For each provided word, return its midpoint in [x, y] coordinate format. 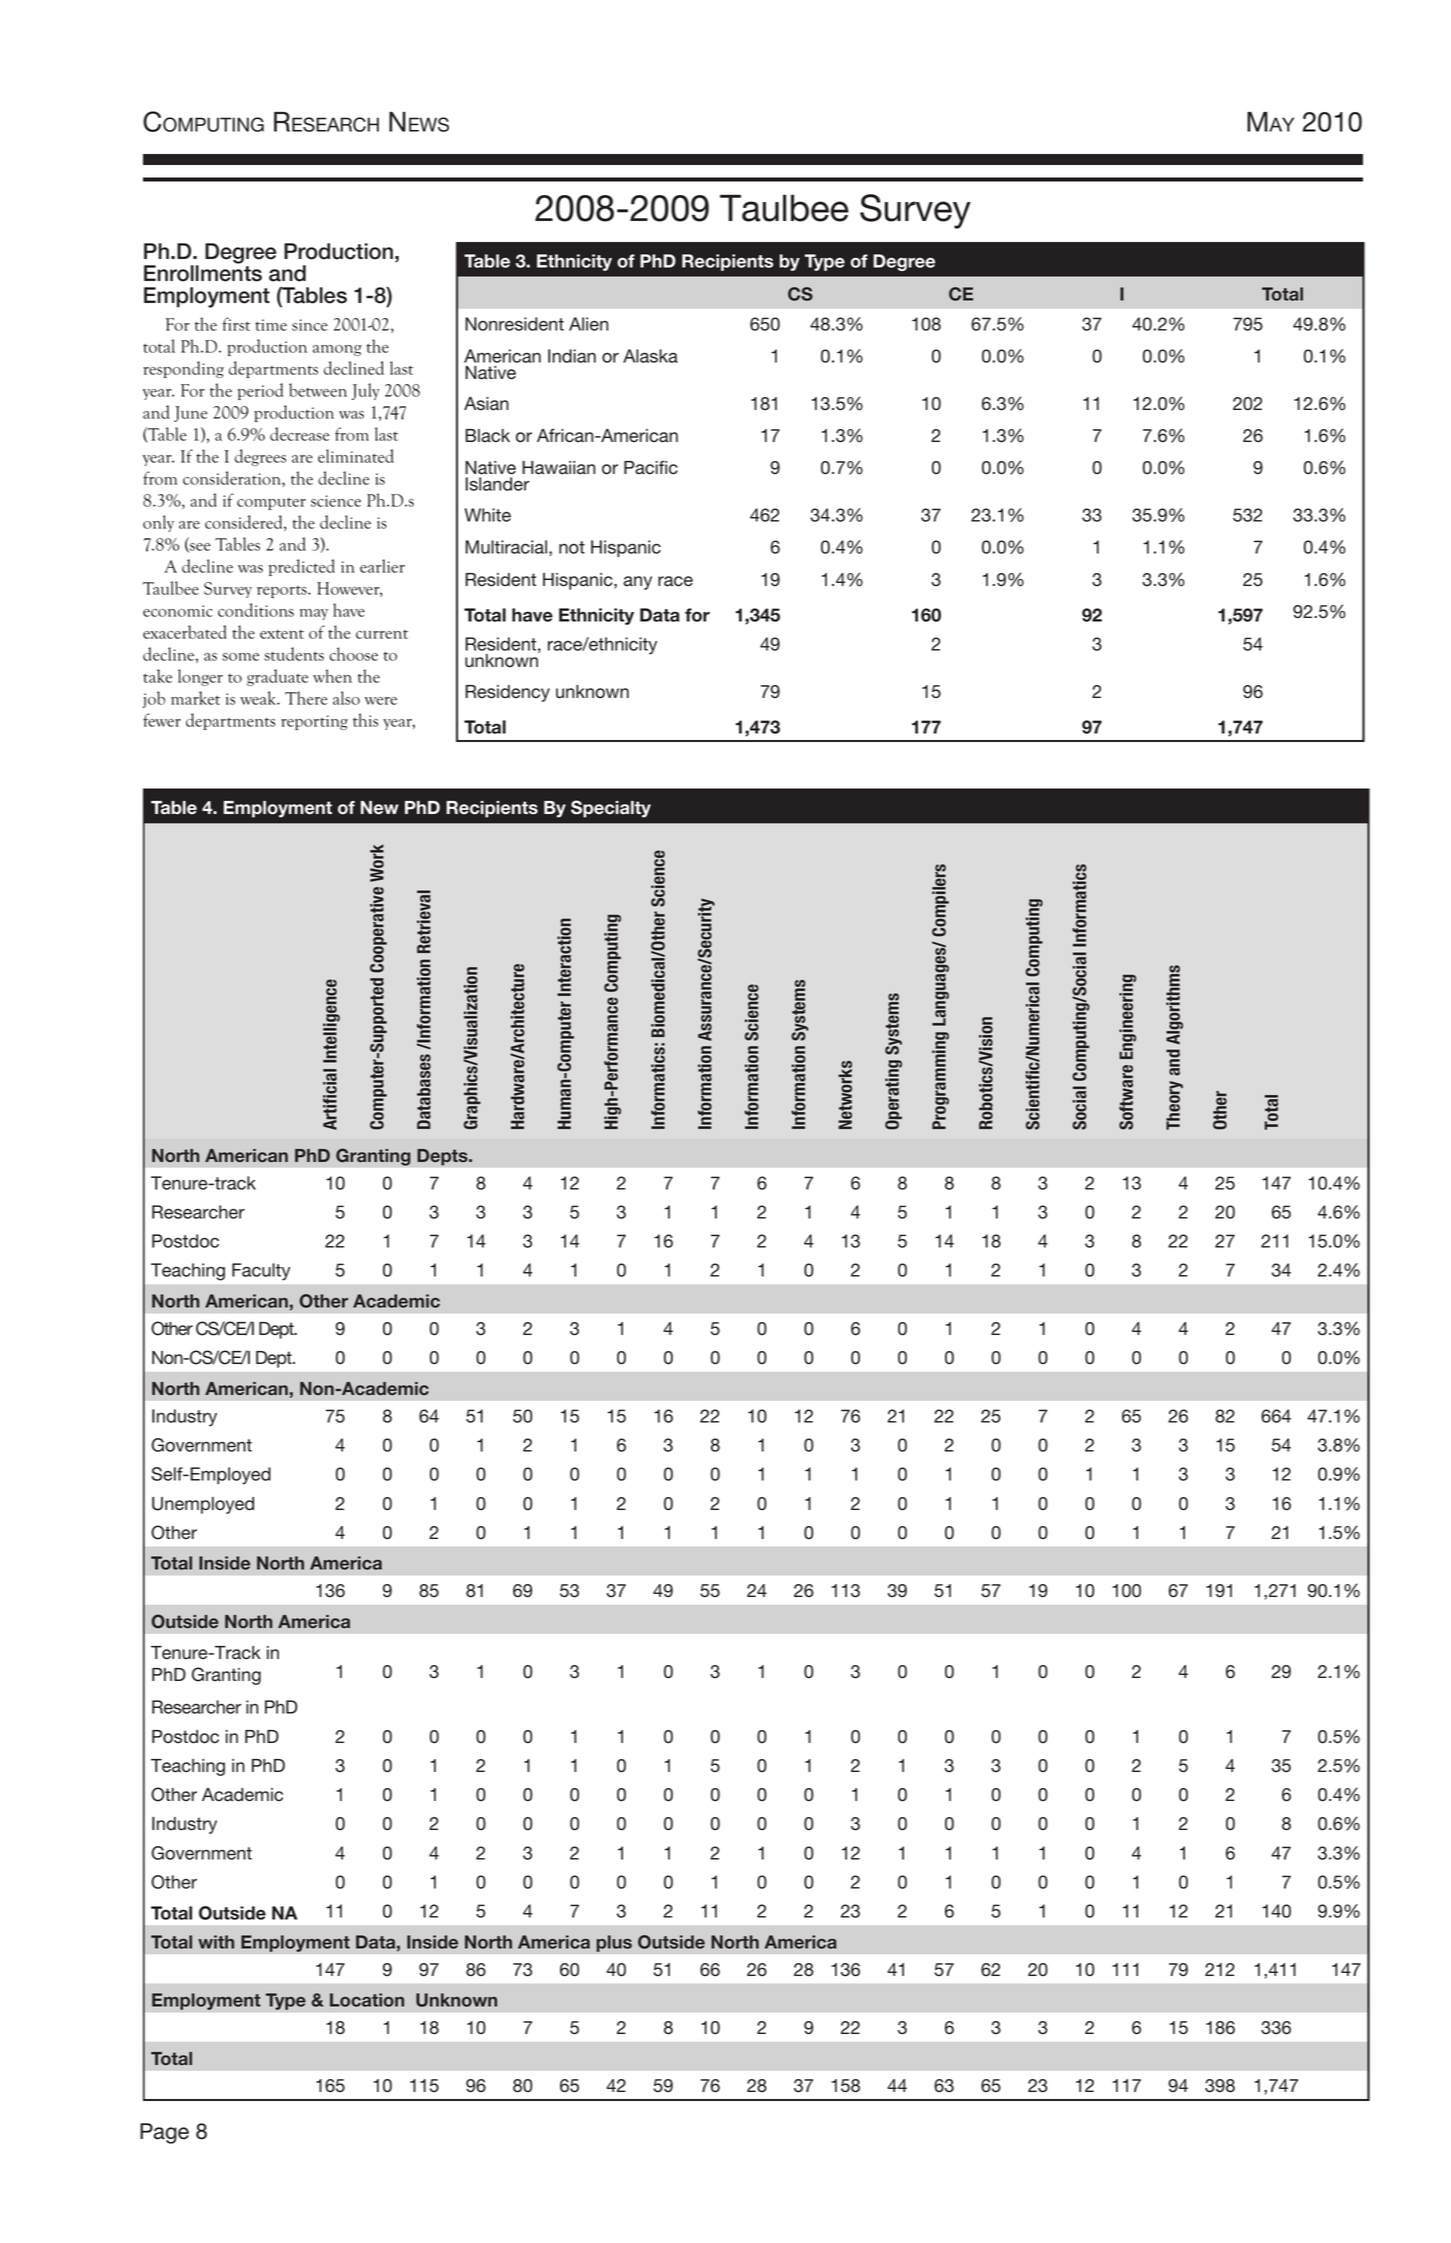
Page [164, 2133]
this [365, 720]
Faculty [261, 1272]
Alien [588, 324]
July [365, 391]
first [236, 324]
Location [367, 2000]
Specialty [611, 809]
